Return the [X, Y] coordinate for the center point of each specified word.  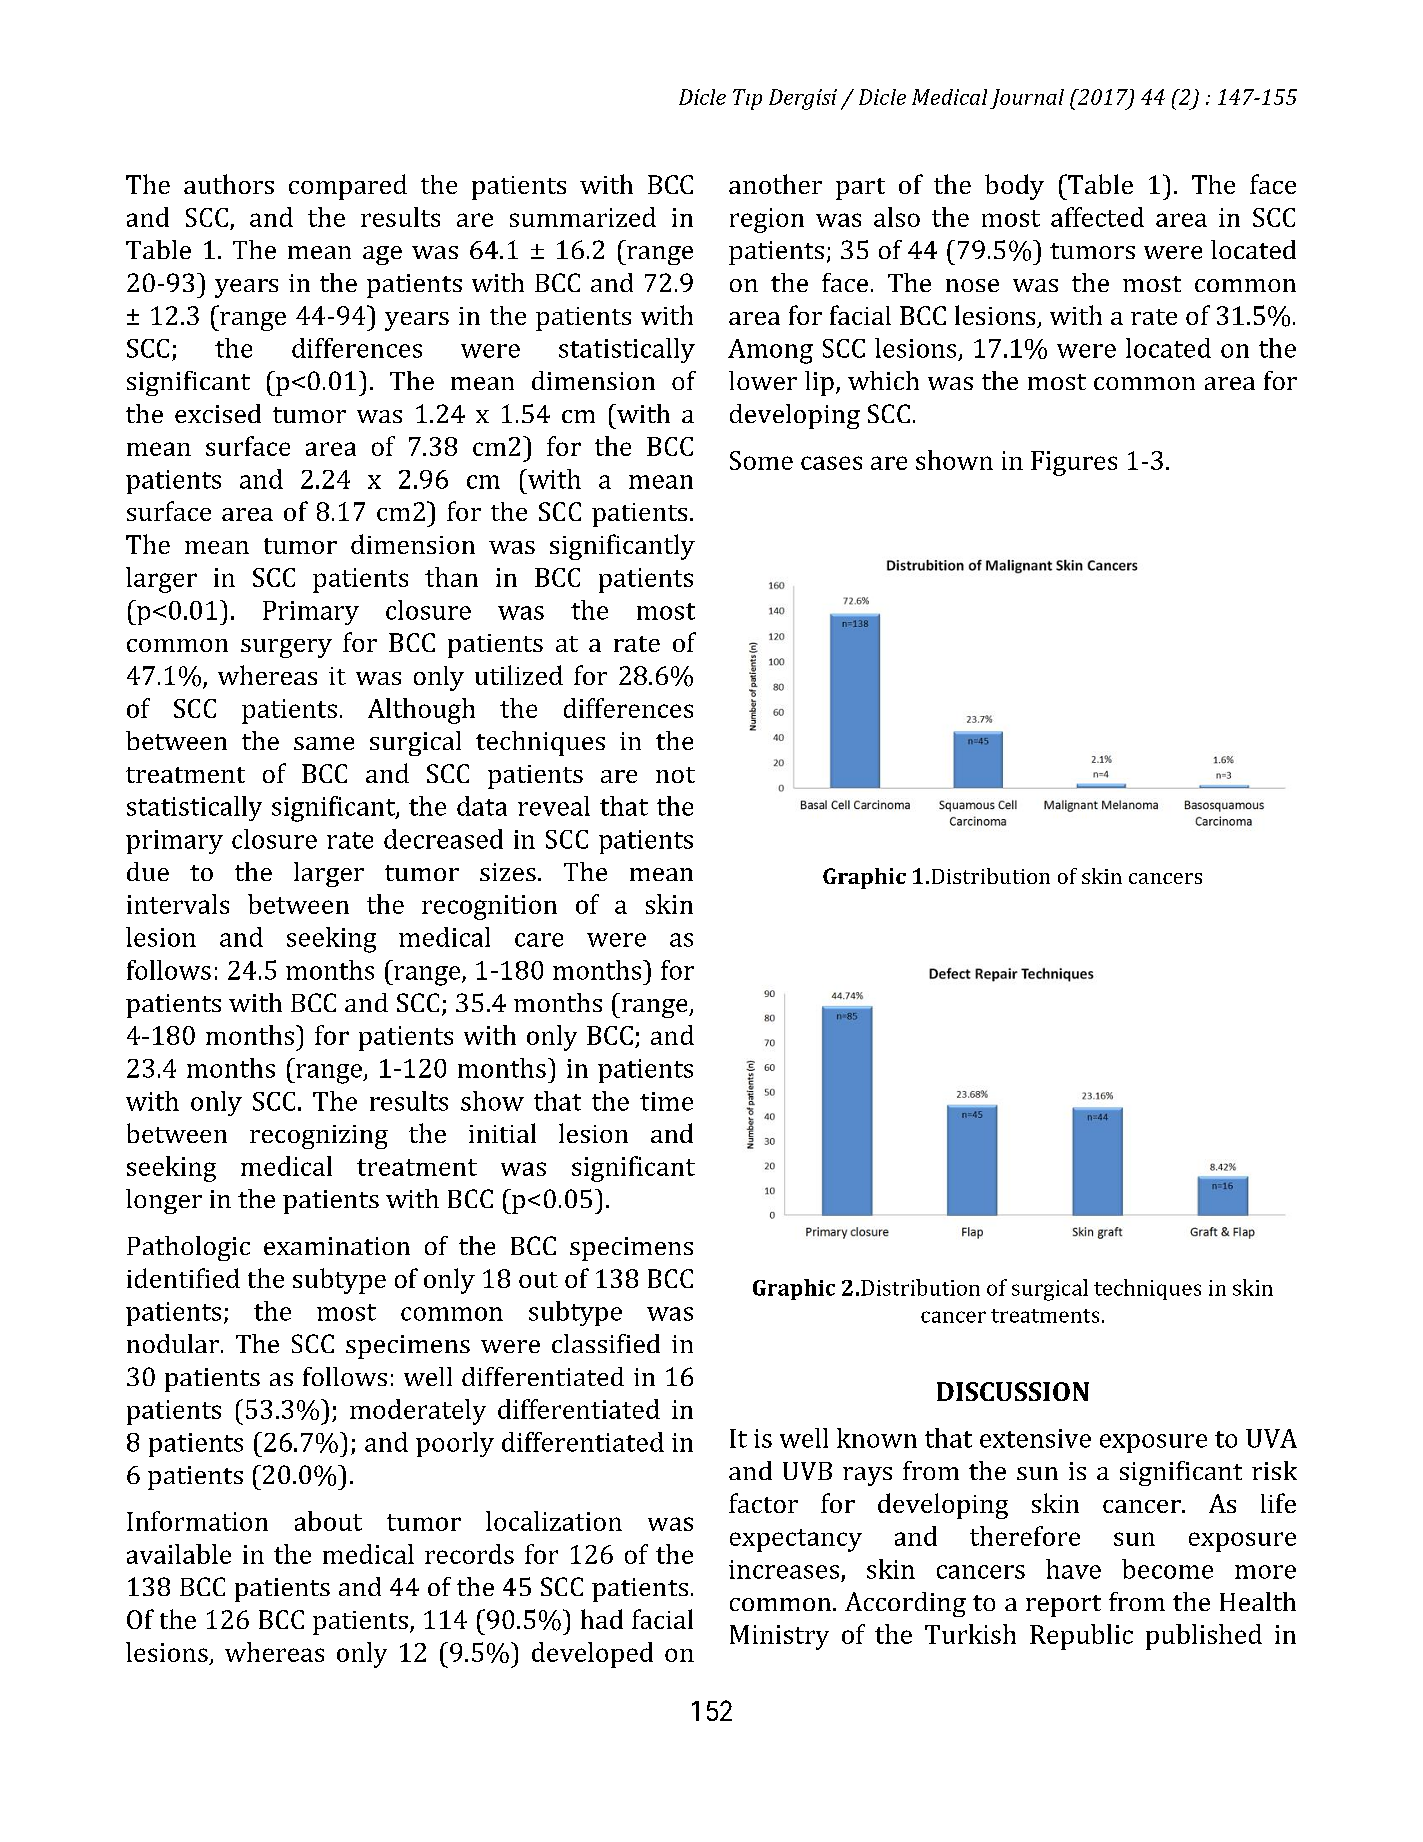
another [775, 184]
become [1167, 1569]
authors [229, 184]
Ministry [779, 1637]
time [666, 1101]
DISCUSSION [1013, 1391]
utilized [519, 675]
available [179, 1554]
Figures [1074, 463]
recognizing [319, 1137]
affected [1097, 217]
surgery [286, 648]
